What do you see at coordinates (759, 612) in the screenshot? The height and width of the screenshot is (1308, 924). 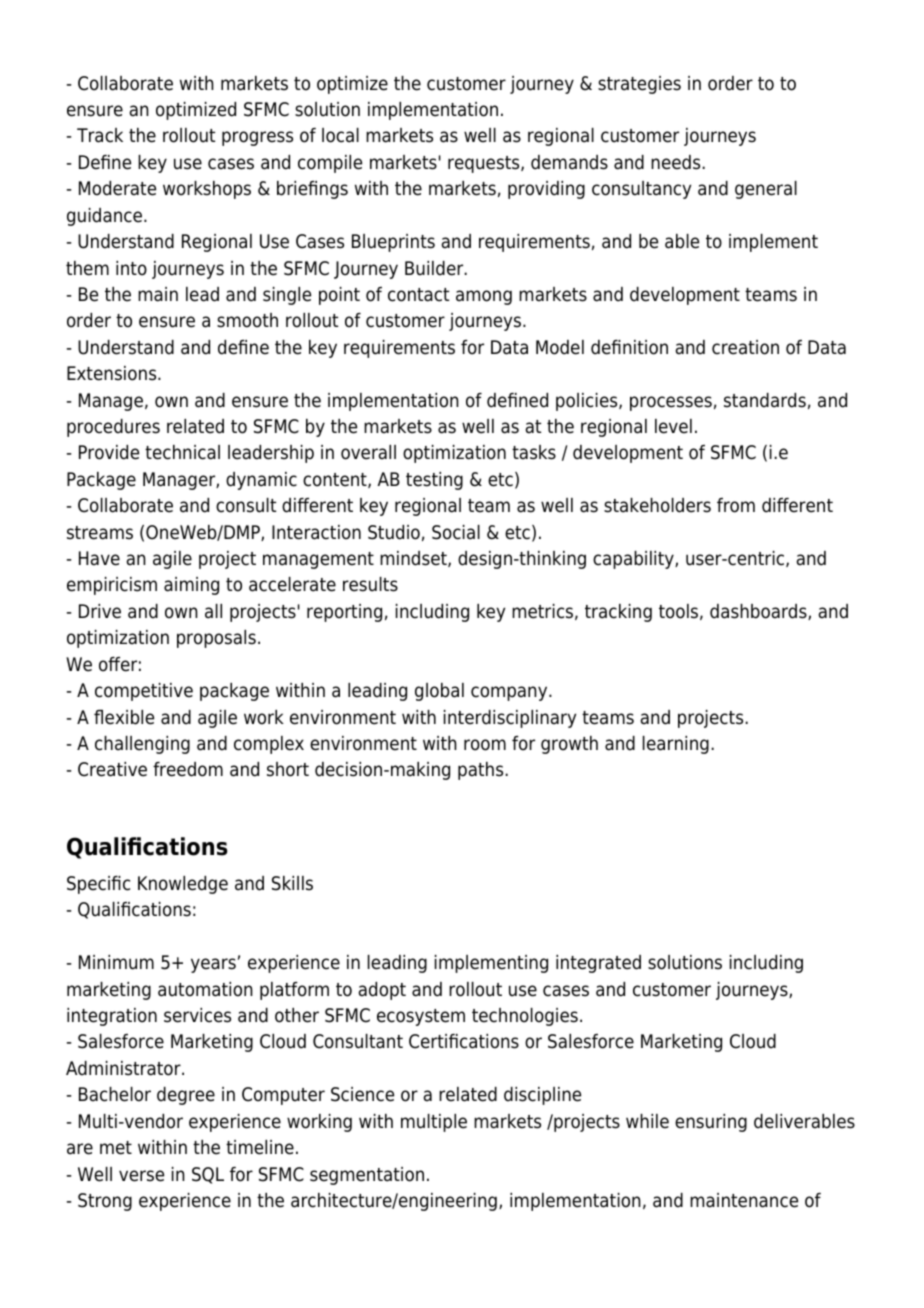 I see `dashboards` at bounding box center [759, 612].
